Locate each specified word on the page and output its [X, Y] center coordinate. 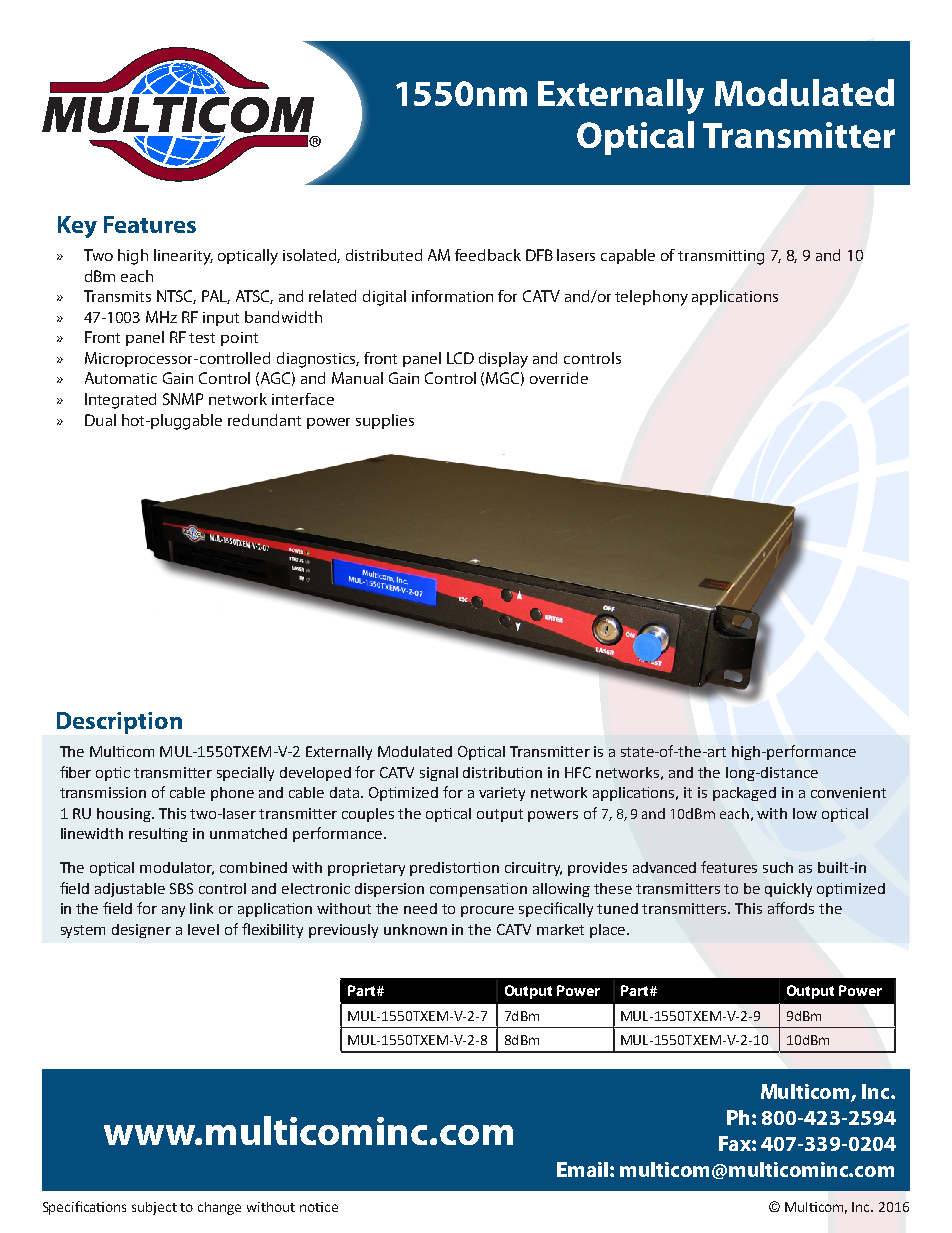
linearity [183, 257]
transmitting [721, 257]
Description [119, 723]
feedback [488, 255]
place [609, 931]
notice [319, 1207]
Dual [100, 420]
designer [141, 931]
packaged [744, 794]
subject [154, 1208]
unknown [415, 929]
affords [791, 908]
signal [439, 774]
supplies [385, 421]
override [559, 378]
